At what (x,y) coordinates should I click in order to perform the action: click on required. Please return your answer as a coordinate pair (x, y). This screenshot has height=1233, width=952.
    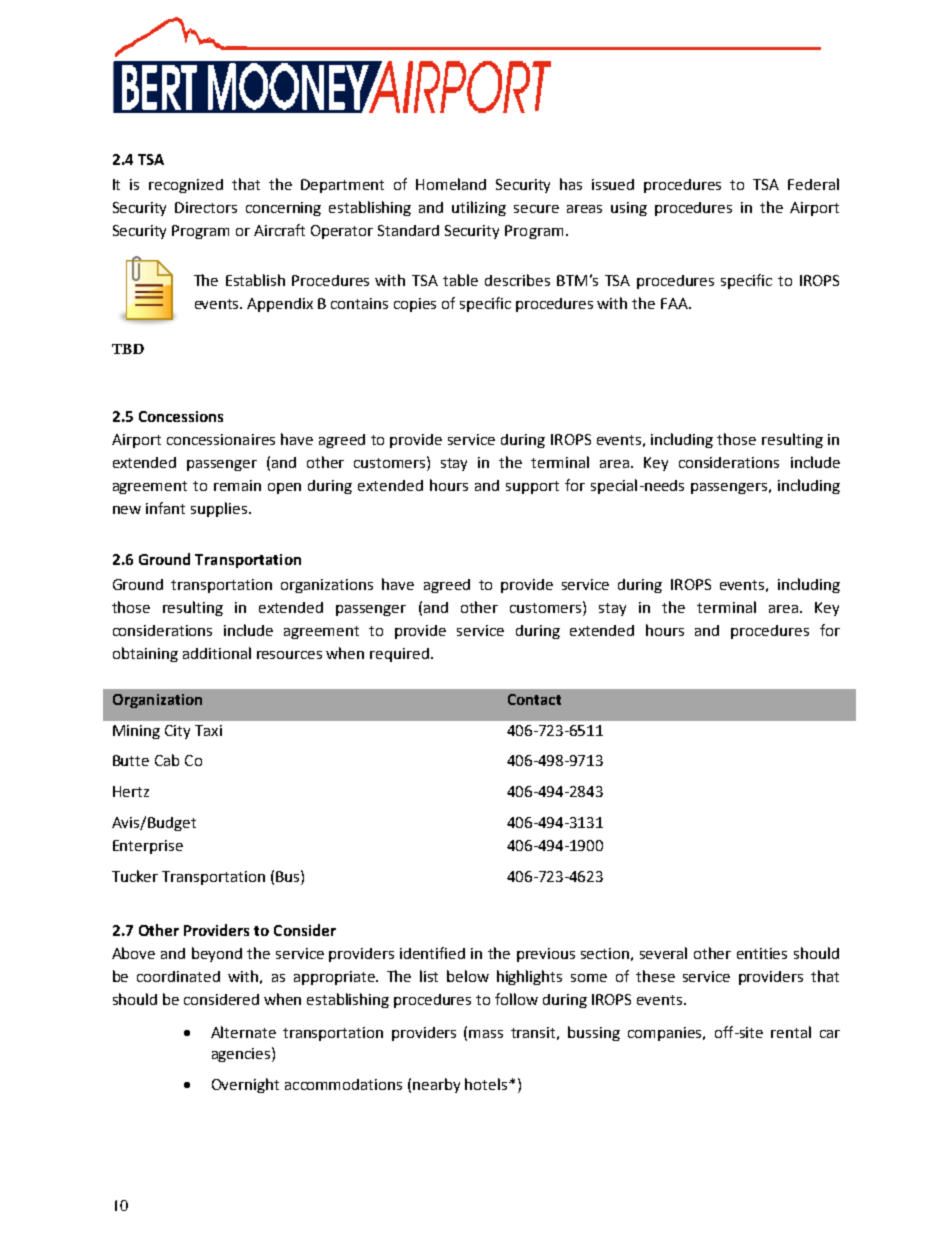
    Looking at the image, I should click on (399, 655).
